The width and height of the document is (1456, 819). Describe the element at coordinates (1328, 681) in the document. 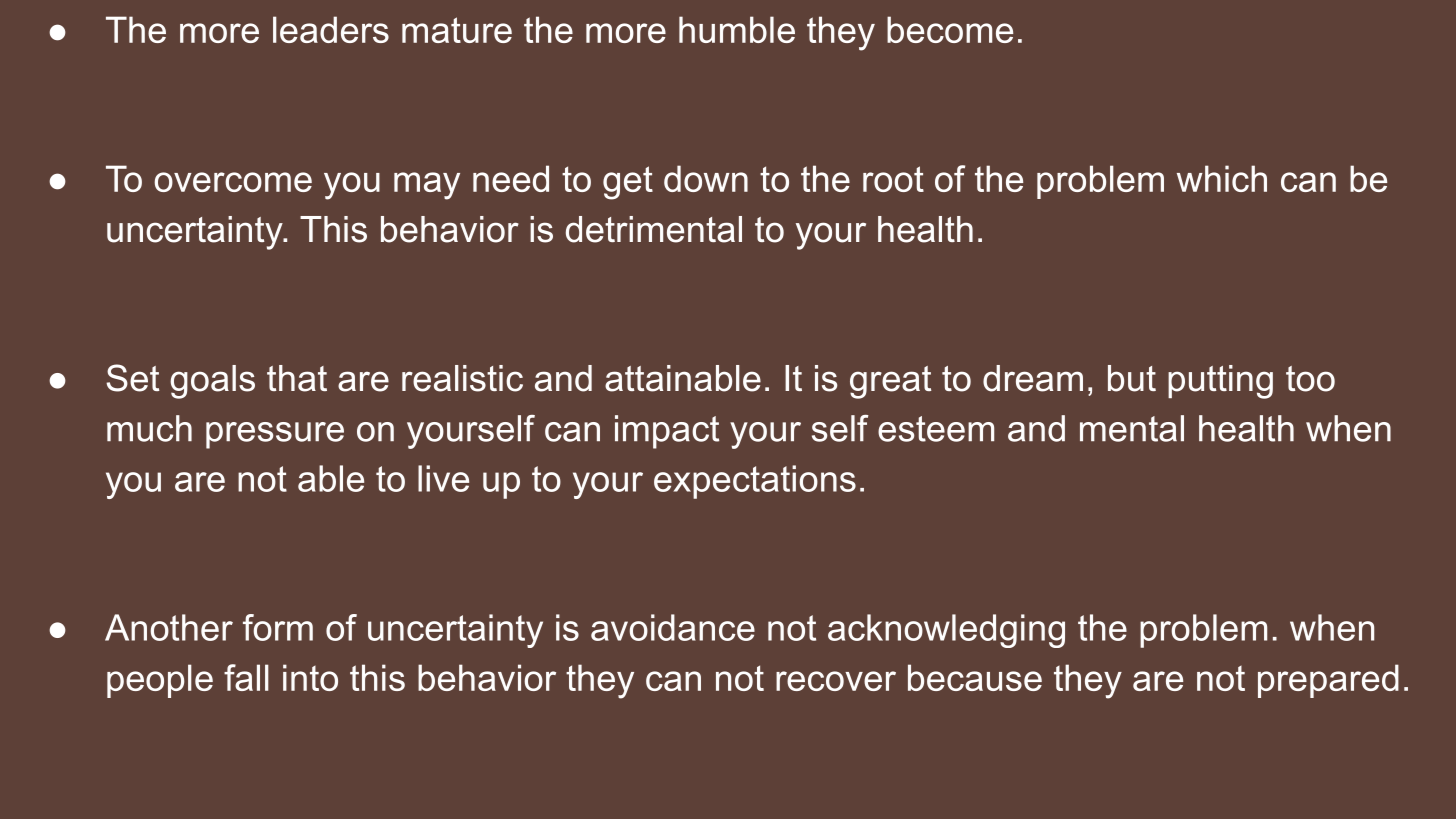

I see `prepared` at that location.
